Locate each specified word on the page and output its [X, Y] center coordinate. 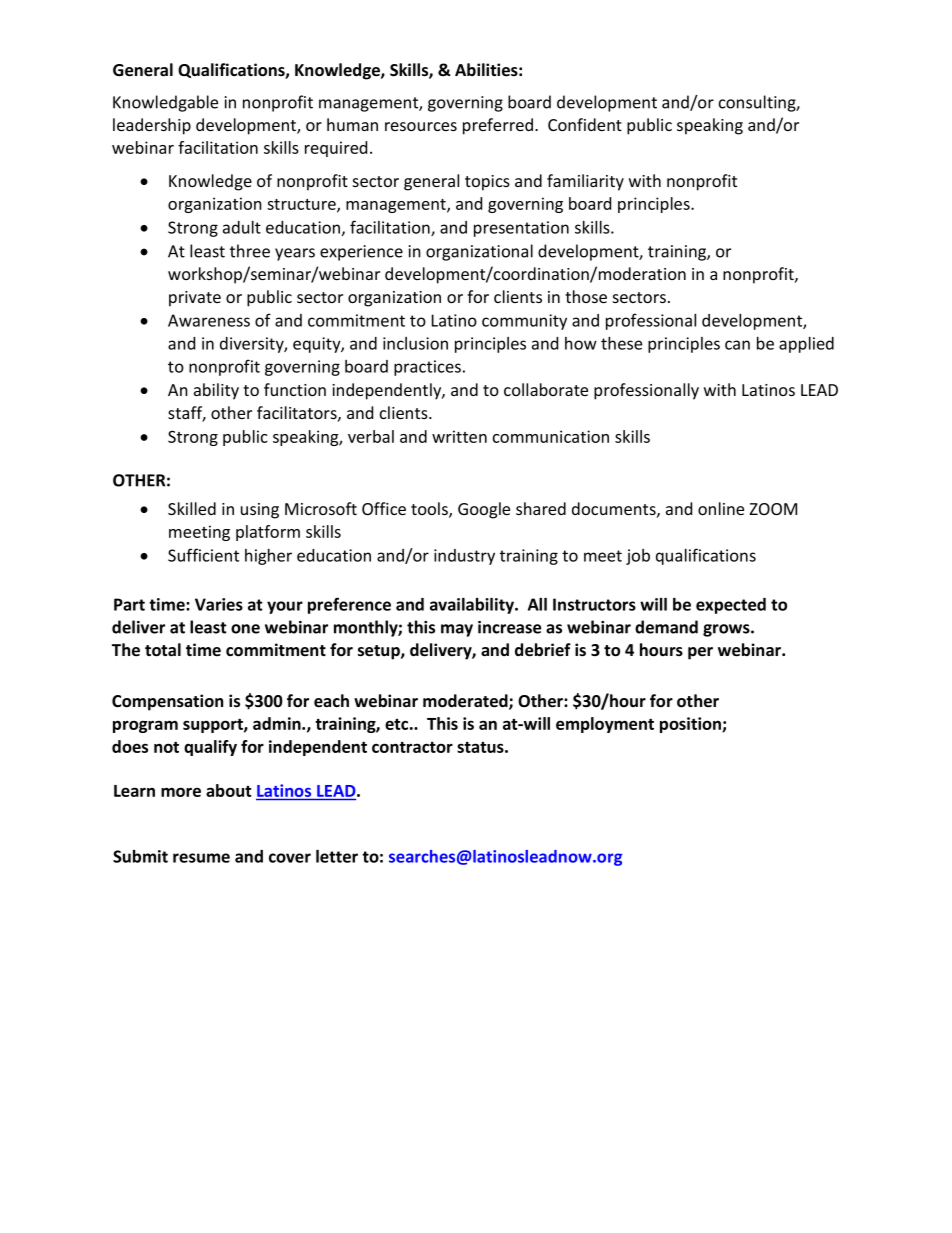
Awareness [209, 320]
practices [427, 368]
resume [201, 858]
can [737, 345]
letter [337, 856]
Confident [585, 124]
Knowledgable [165, 103]
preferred [498, 126]
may [457, 630]
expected [731, 606]
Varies [219, 604]
